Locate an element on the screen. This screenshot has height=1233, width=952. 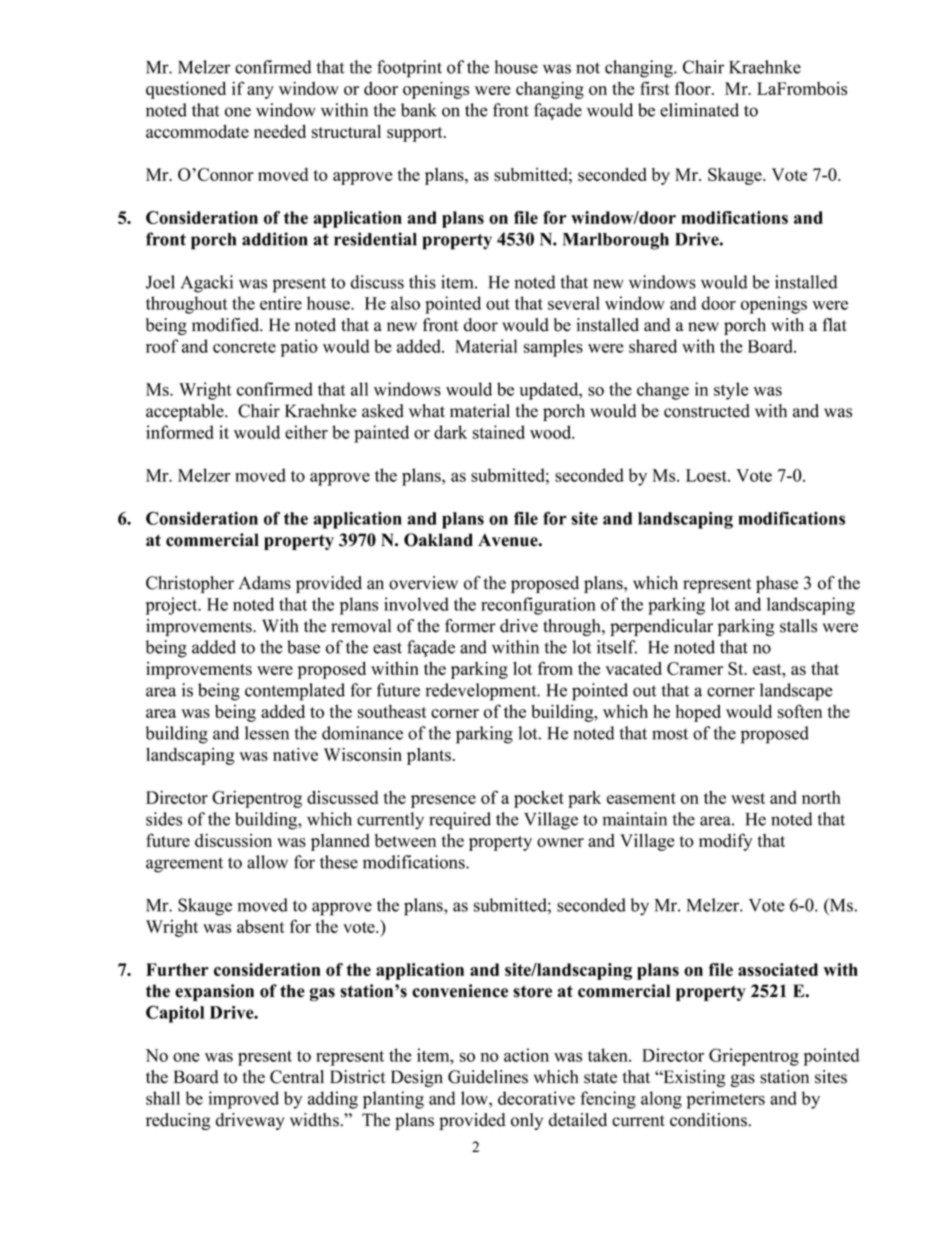
conditions is located at coordinates (708, 1120).
